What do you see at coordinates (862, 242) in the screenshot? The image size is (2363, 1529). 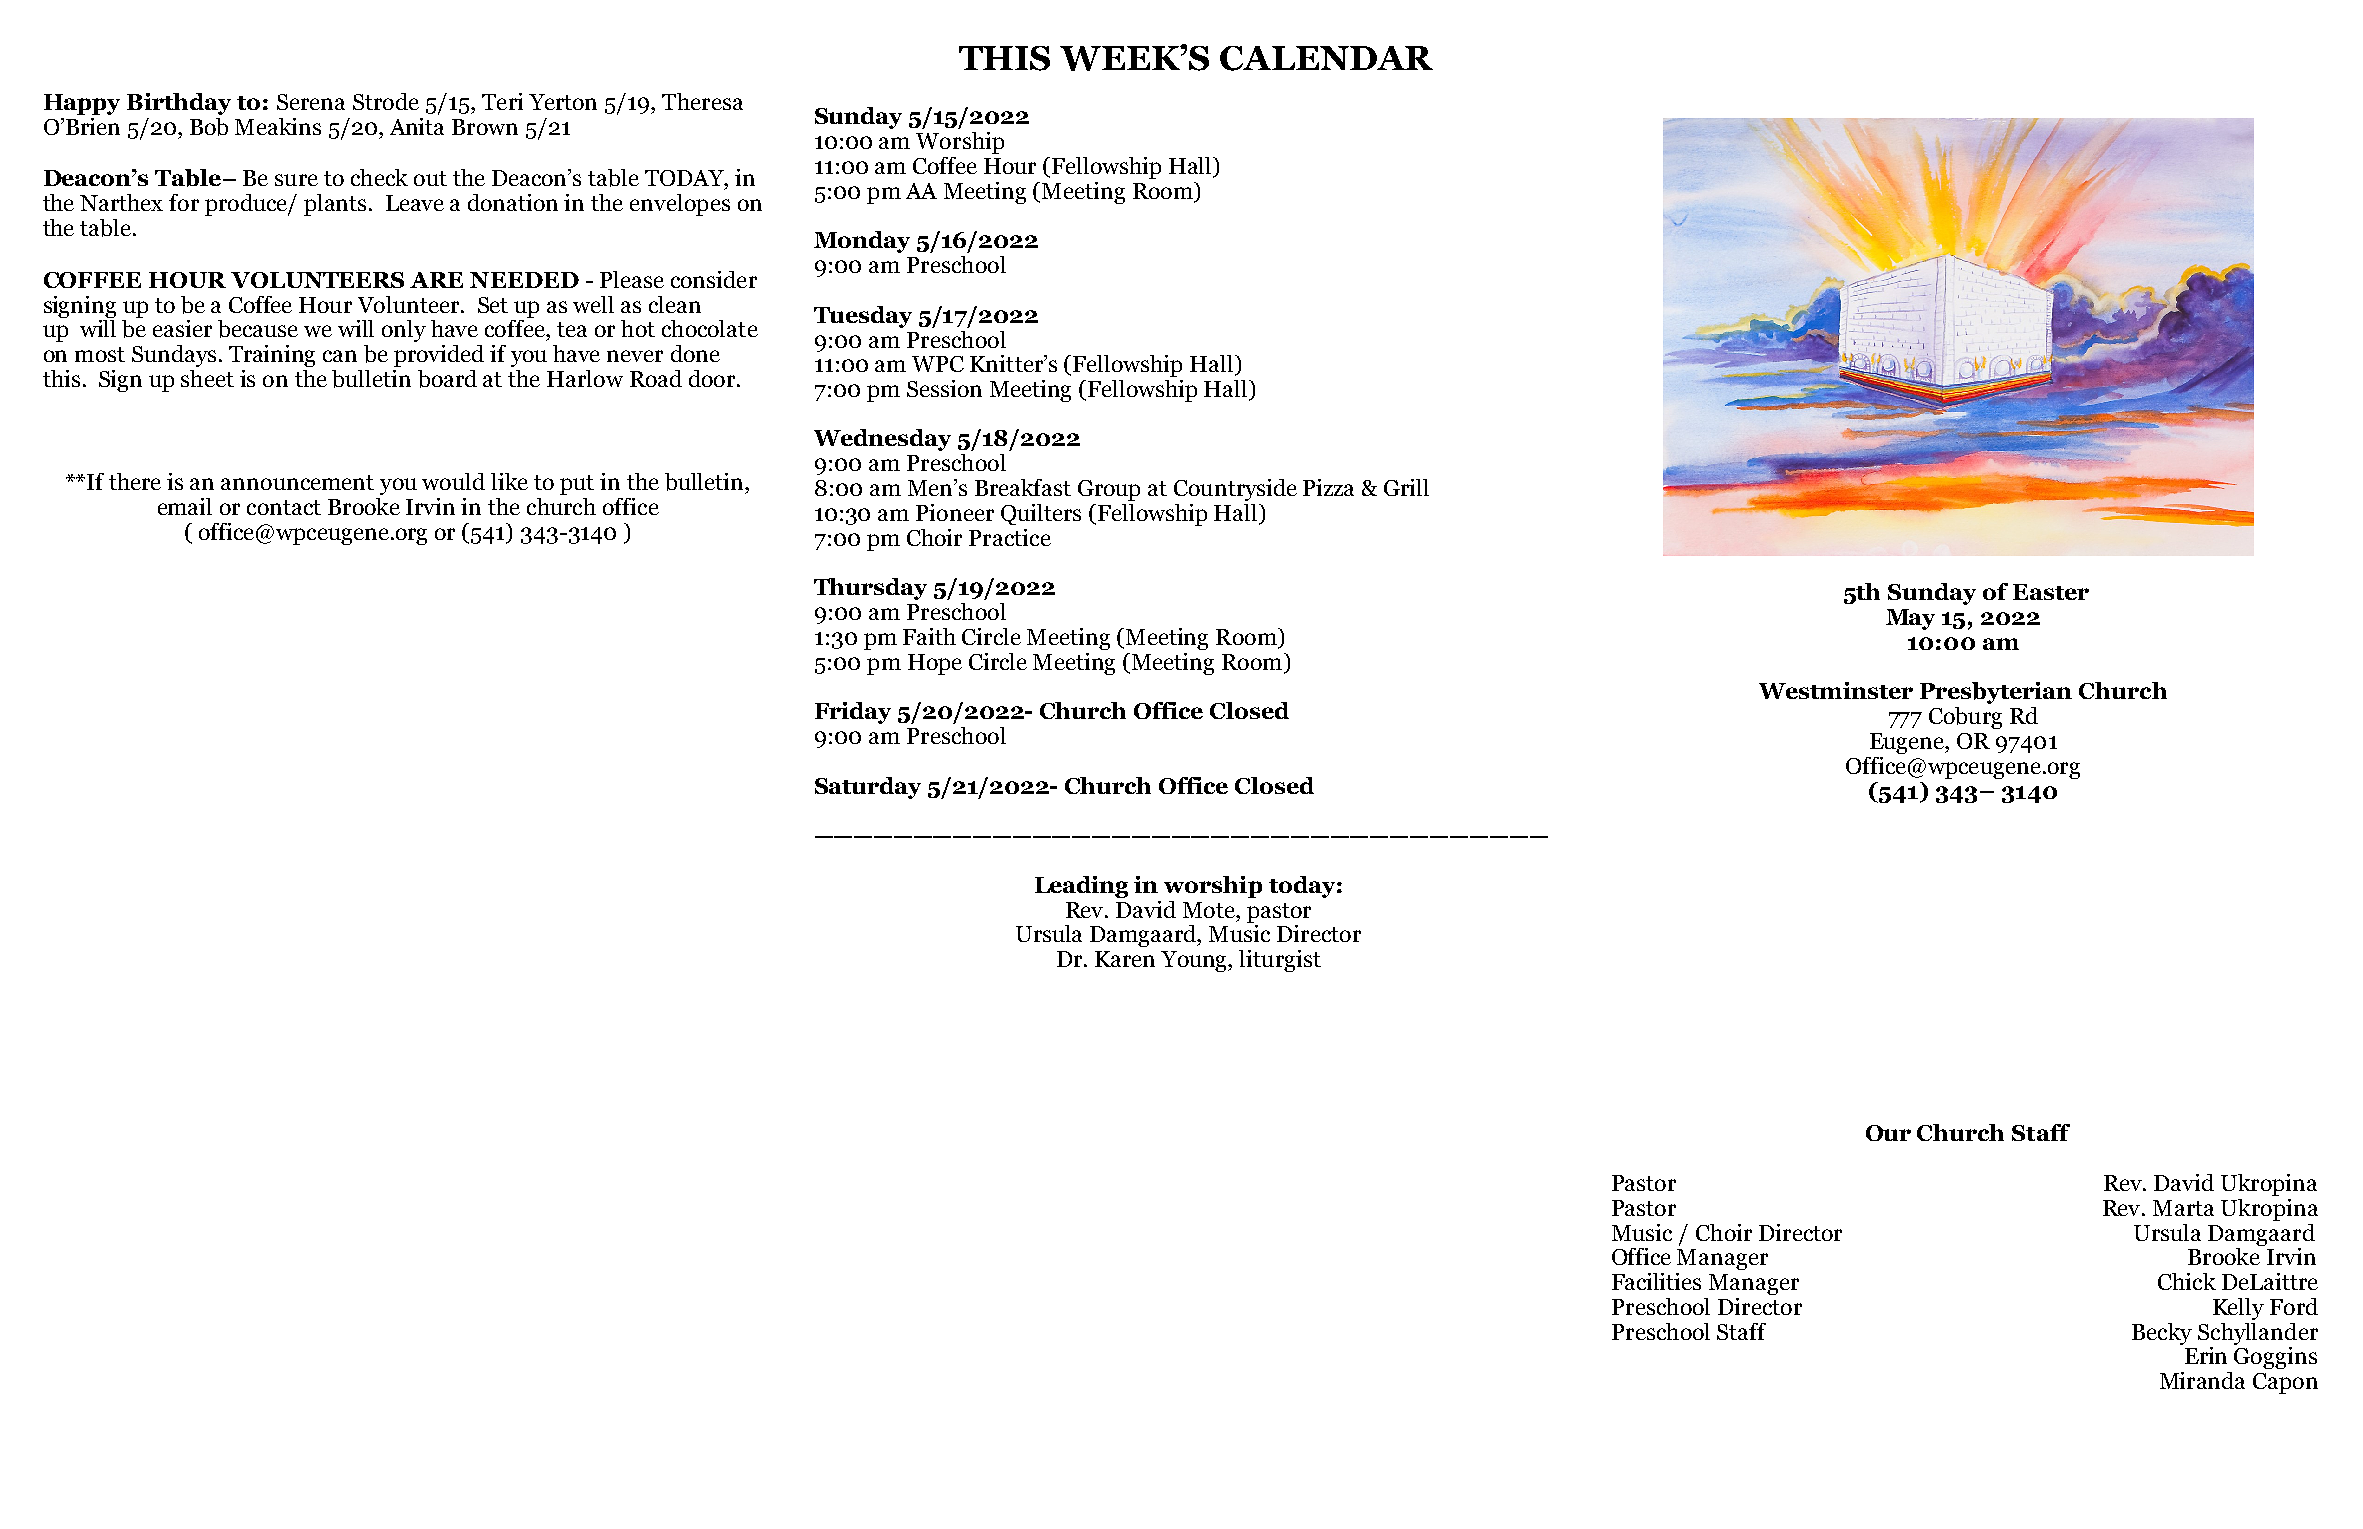 I see `Monday` at bounding box center [862, 242].
